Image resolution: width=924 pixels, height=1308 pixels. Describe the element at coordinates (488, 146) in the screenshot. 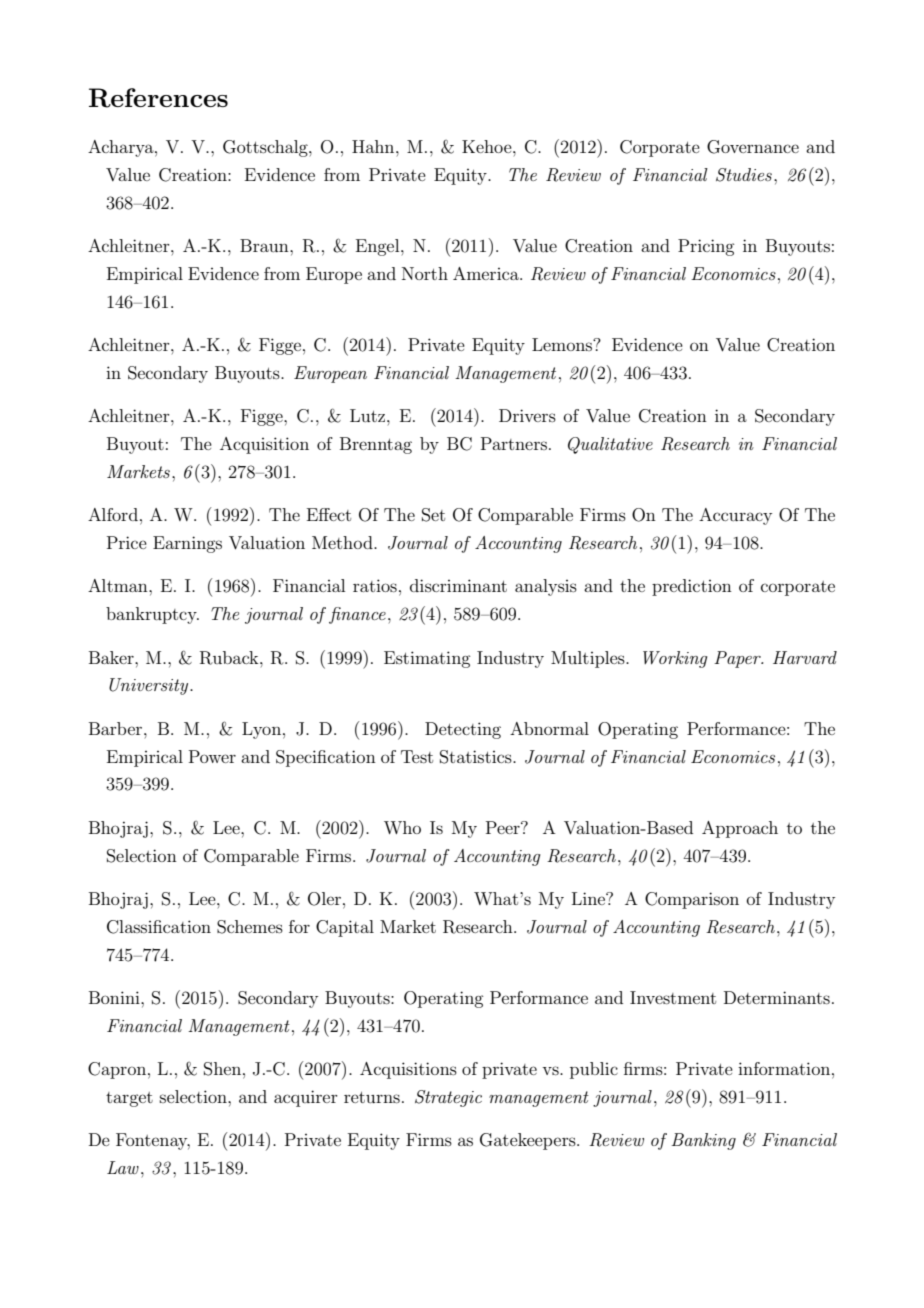

I see `Kehoe` at that location.
